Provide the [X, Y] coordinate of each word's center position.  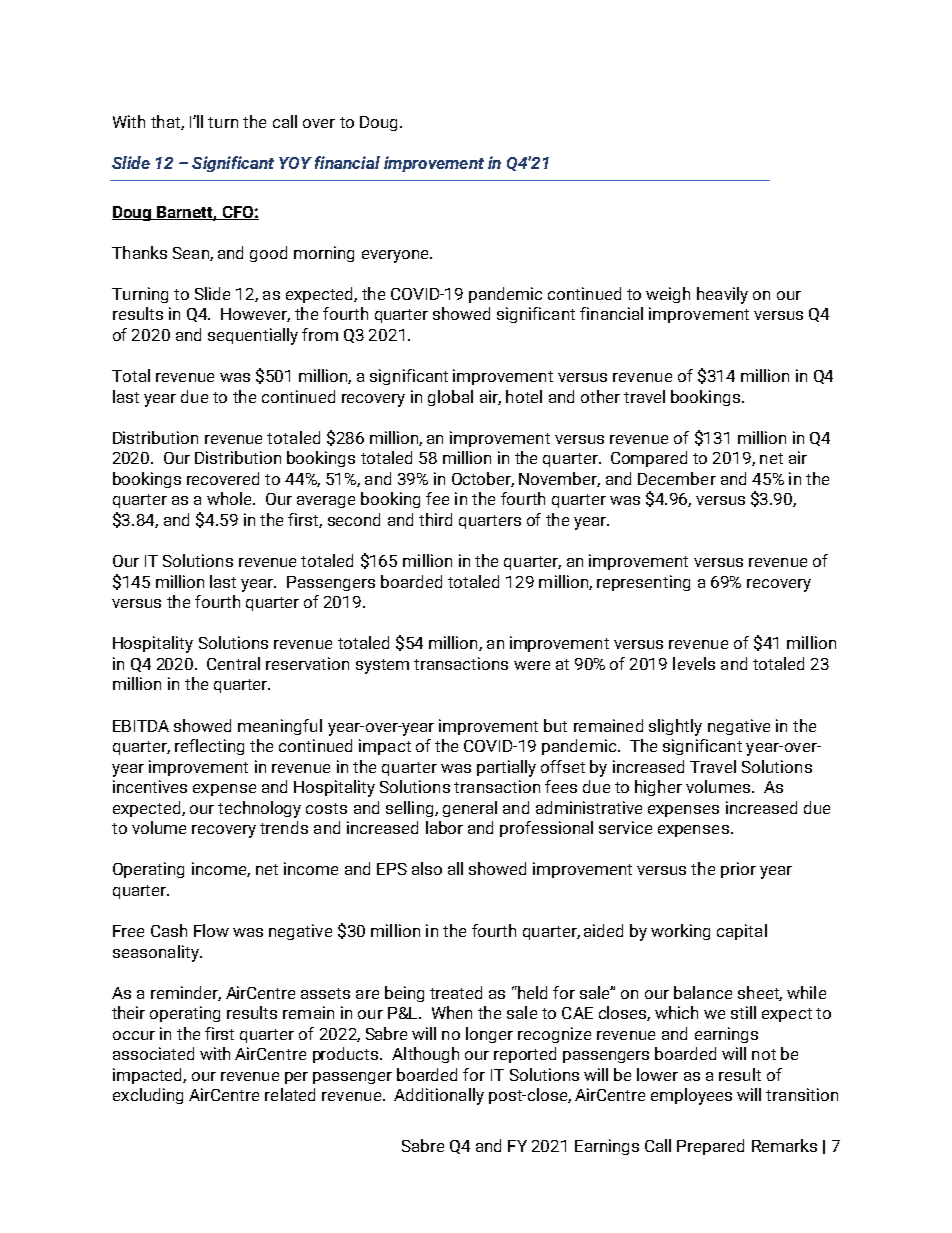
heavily [722, 295]
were [532, 665]
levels [694, 663]
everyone [396, 256]
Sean [192, 254]
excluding [148, 1096]
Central [233, 663]
